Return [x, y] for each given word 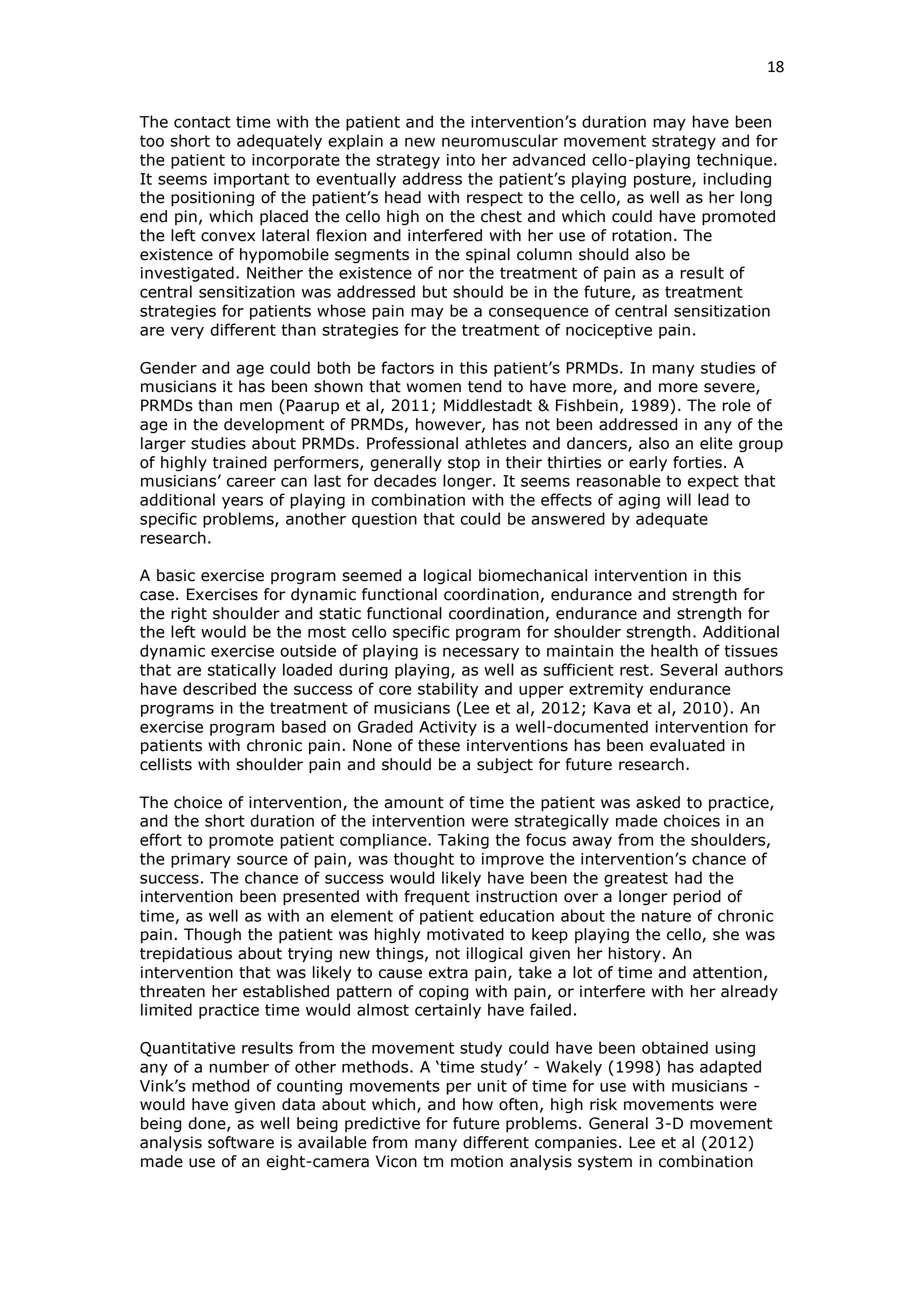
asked [658, 802]
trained [240, 462]
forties [697, 462]
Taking [463, 841]
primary [201, 860]
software [241, 1142]
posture [663, 180]
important [251, 180]
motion [477, 1161]
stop [464, 464]
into [461, 160]
